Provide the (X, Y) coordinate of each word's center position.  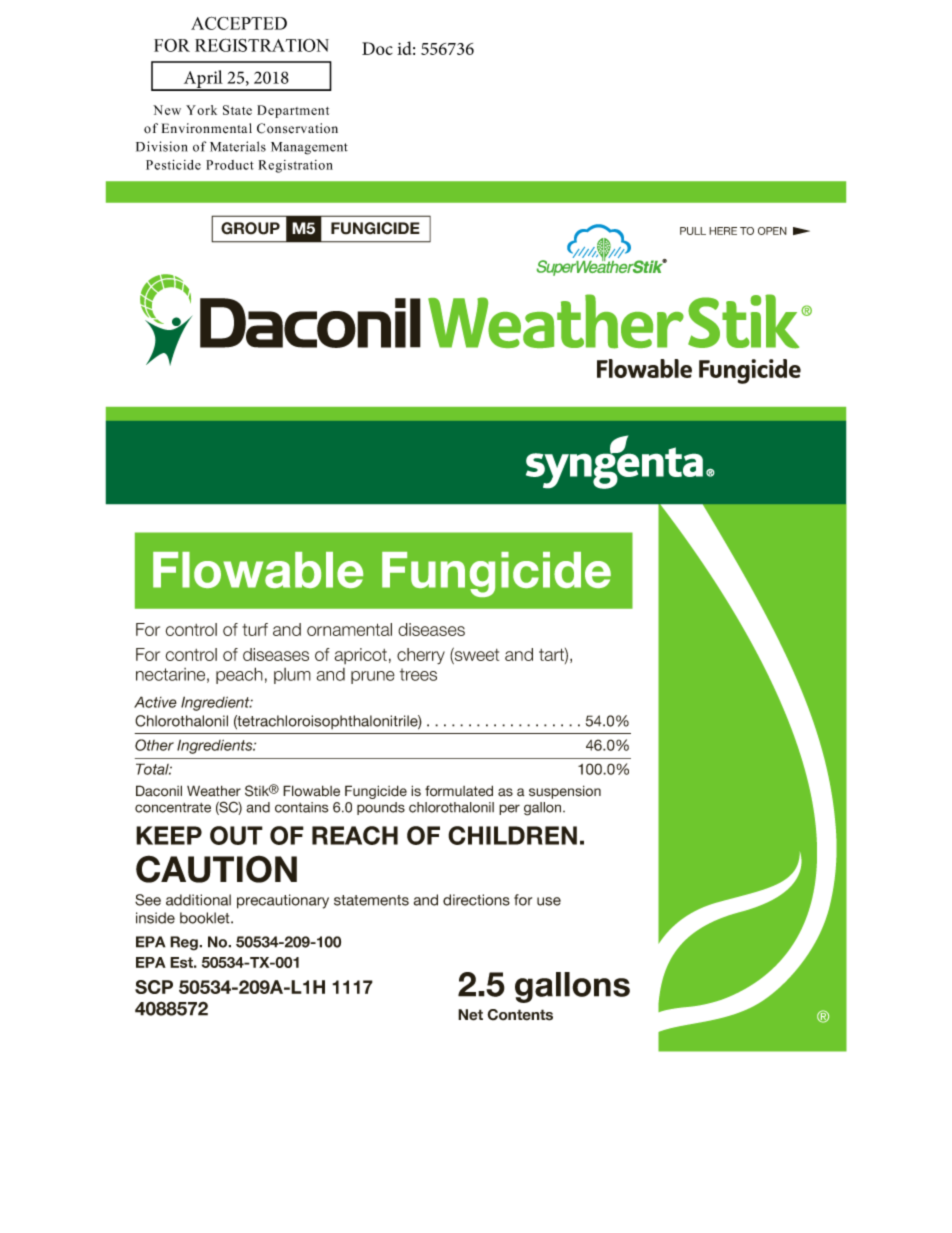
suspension (565, 792)
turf (255, 629)
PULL (693, 231)
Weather (214, 791)
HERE (723, 231)
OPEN (772, 231)
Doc (377, 48)
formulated (459, 791)
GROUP (250, 228)
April (203, 80)
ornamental (349, 629)
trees (418, 674)
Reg (185, 943)
